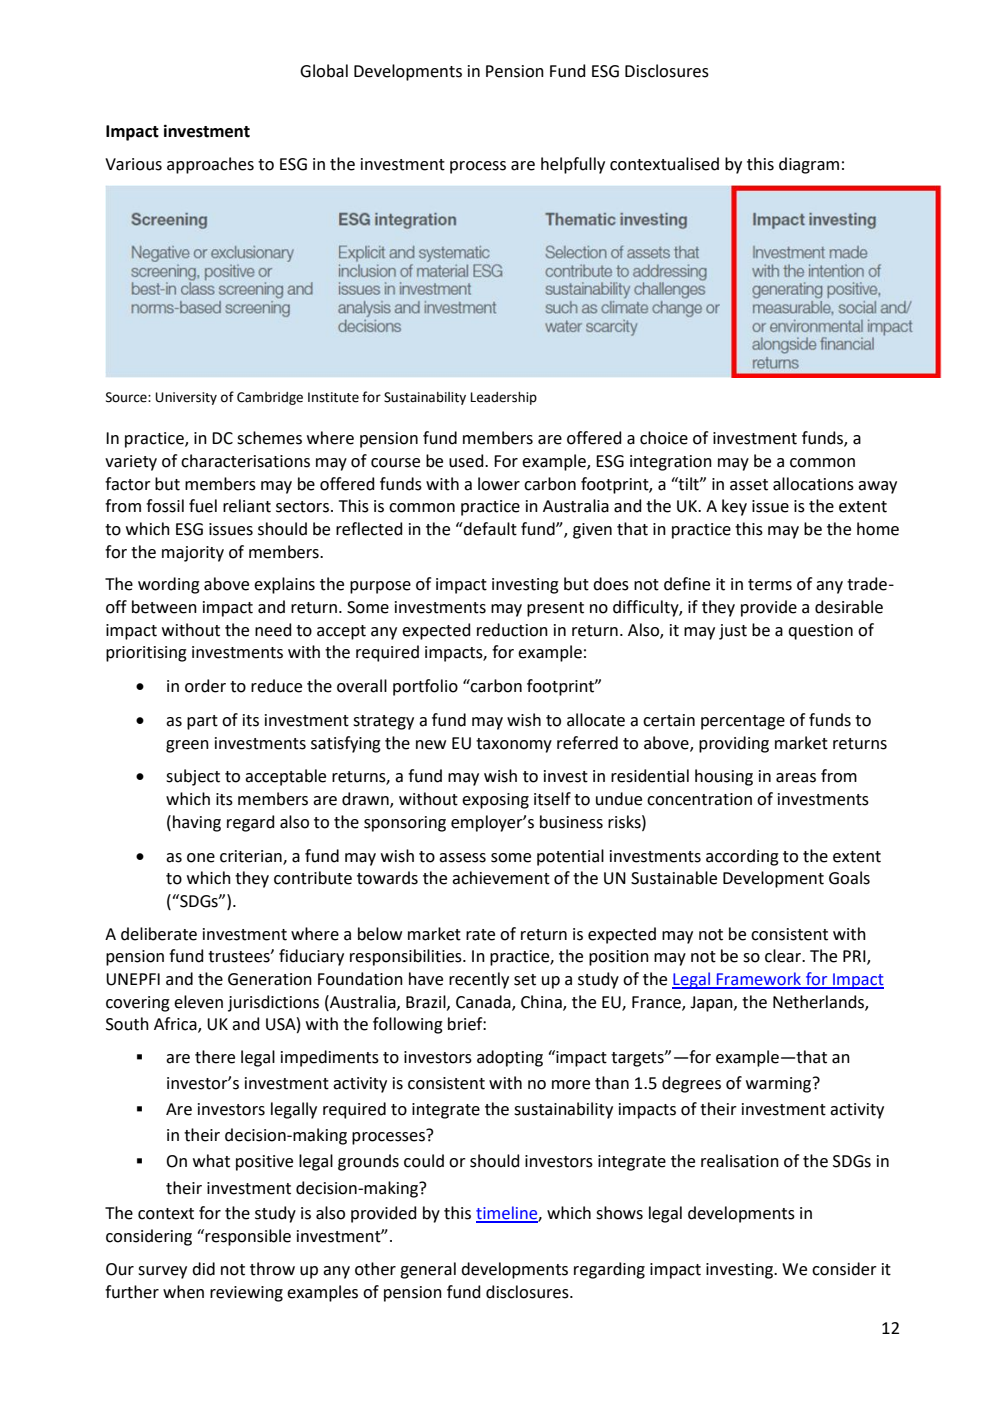 The height and width of the document is (1421, 1005). What do you see at coordinates (499, 484) in the document?
I see `lower` at bounding box center [499, 484].
